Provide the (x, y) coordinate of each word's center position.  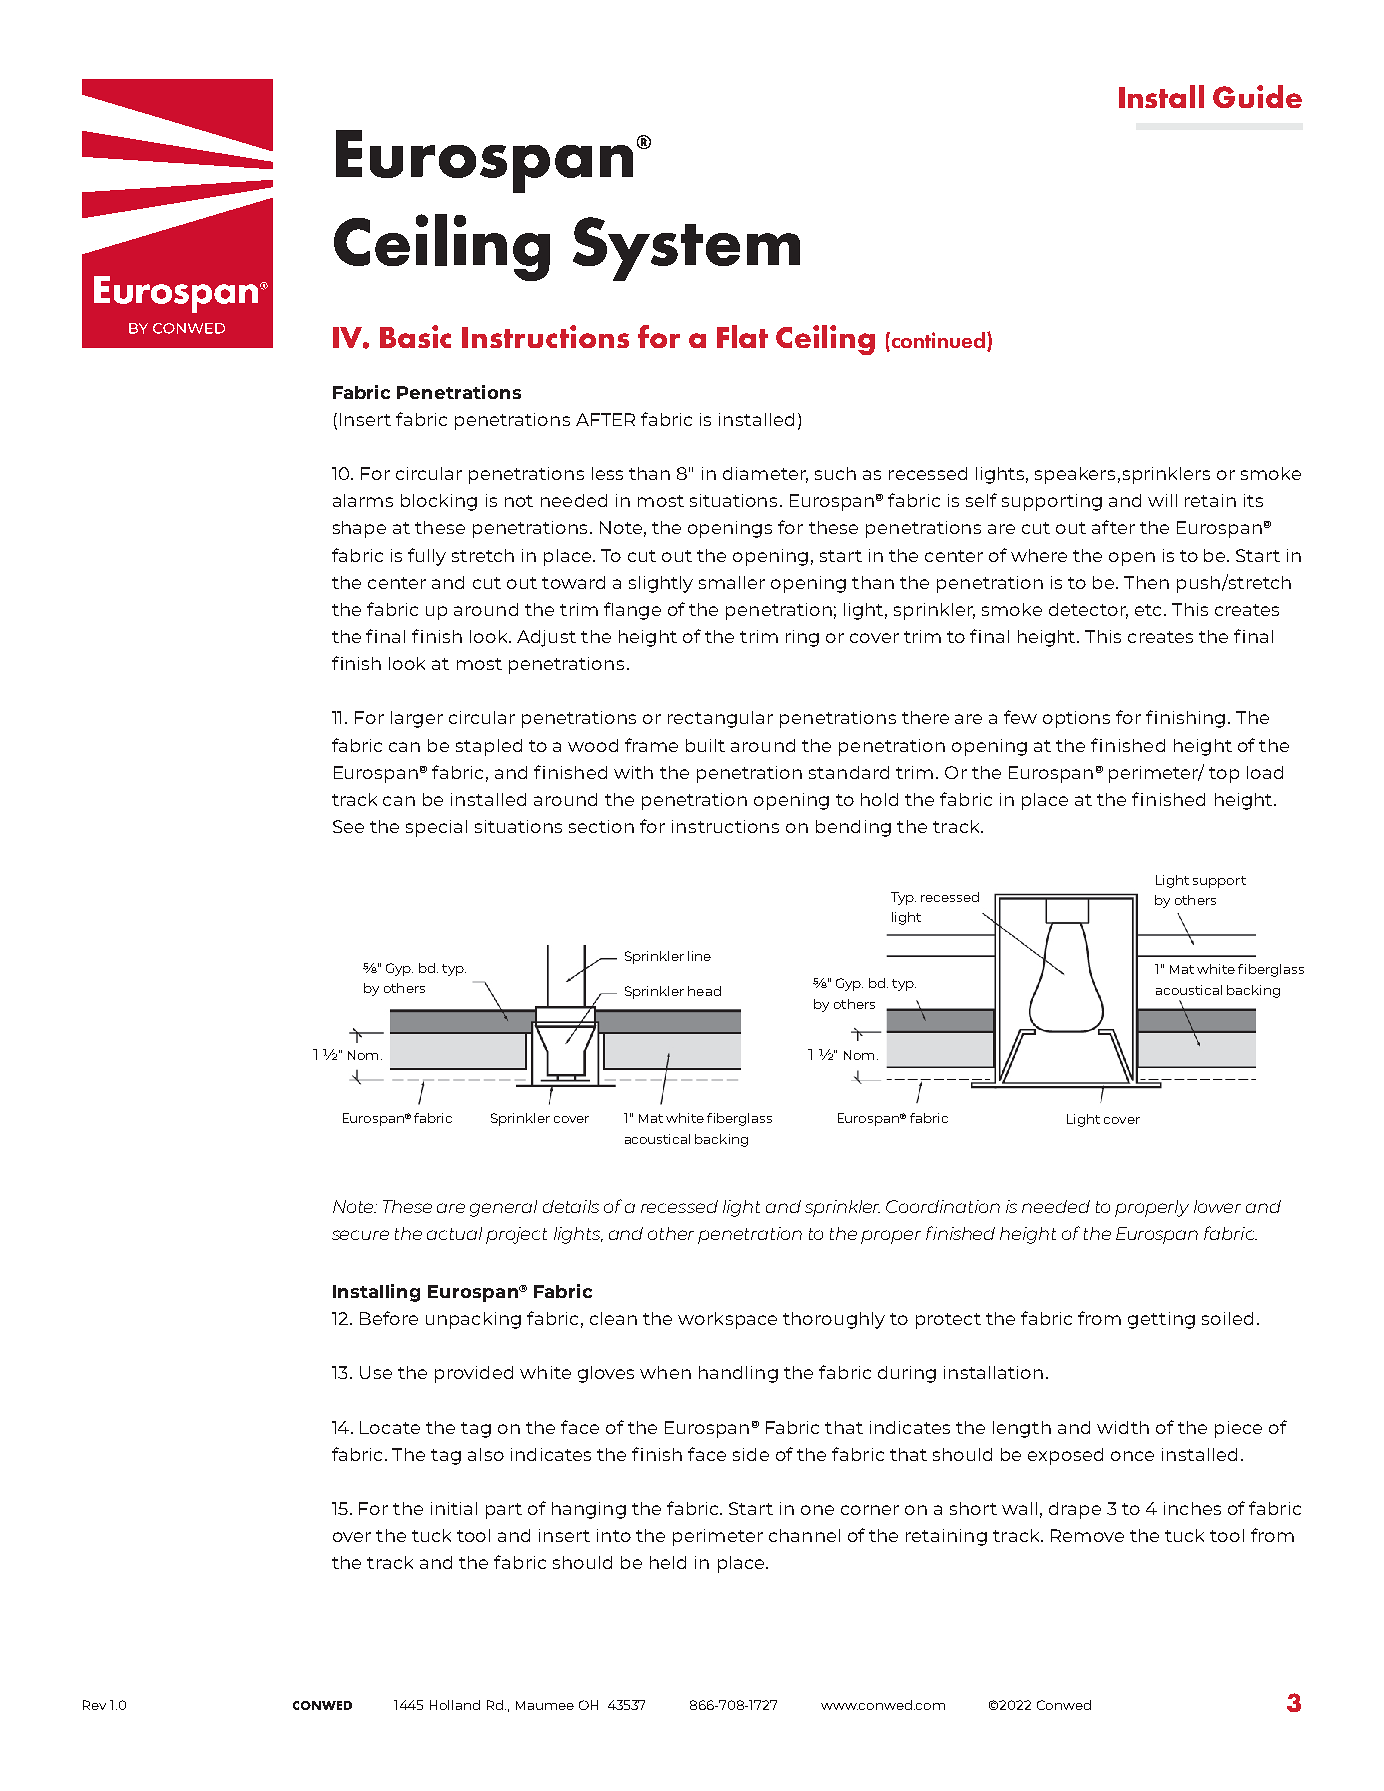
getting (1161, 1320)
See (348, 826)
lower (1217, 1206)
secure (360, 1235)
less (607, 473)
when (665, 1372)
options (1076, 719)
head (704, 991)
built (705, 745)
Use (376, 1372)
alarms (363, 500)
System (686, 249)
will (1162, 500)
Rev (94, 1705)
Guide (1257, 96)
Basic (415, 336)
